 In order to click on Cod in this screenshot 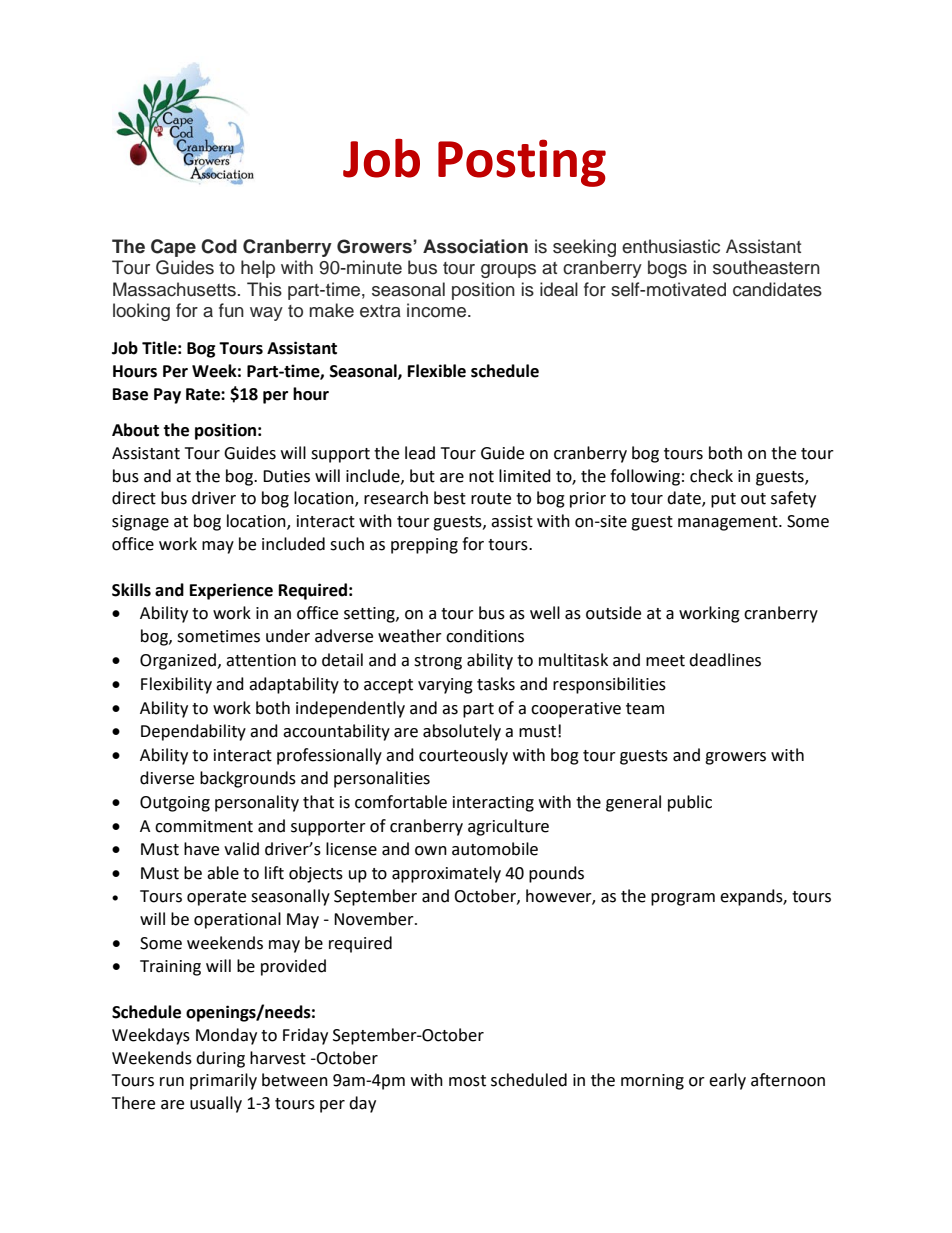, I will do `click(219, 246)`.
